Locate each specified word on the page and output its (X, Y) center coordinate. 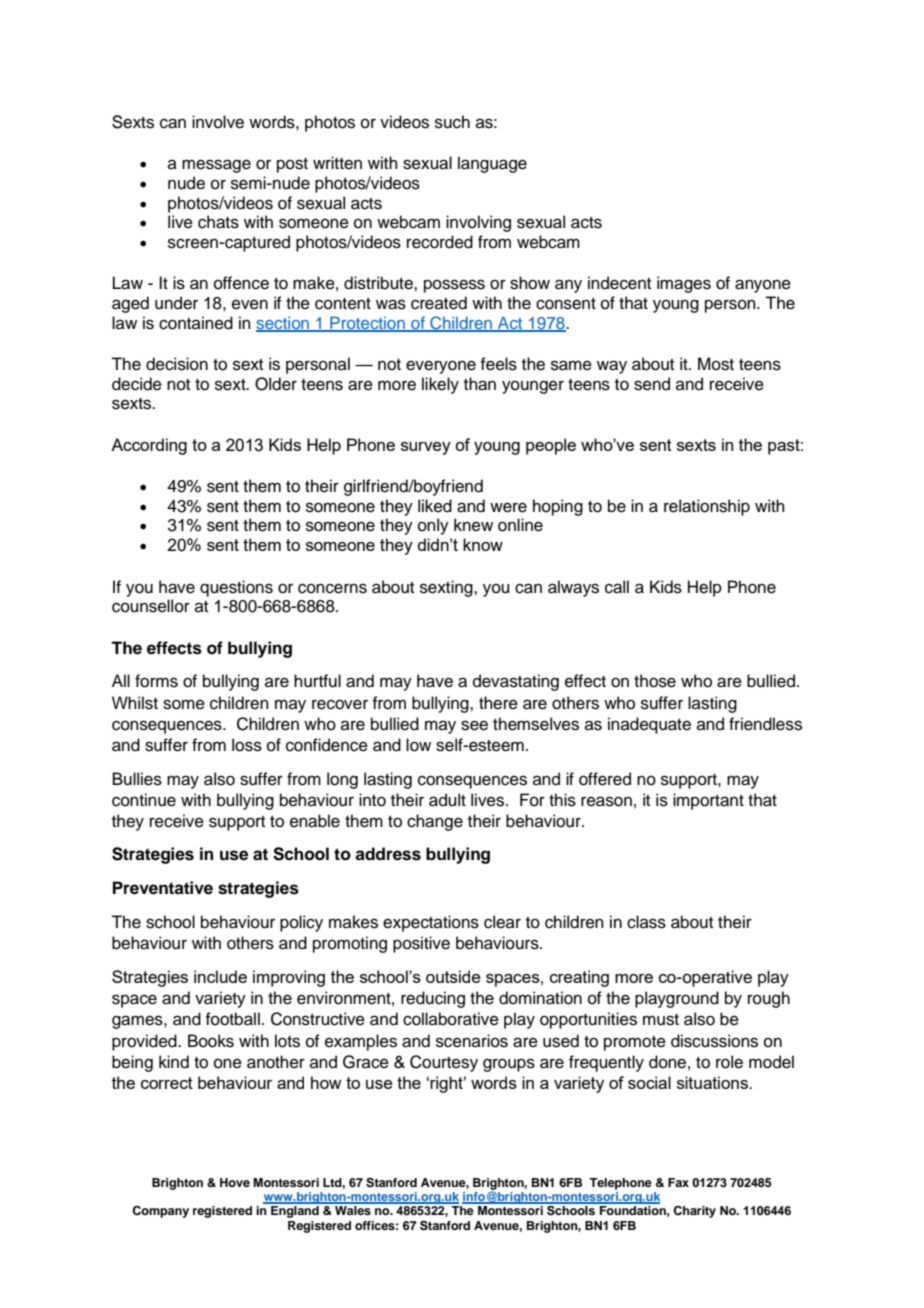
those (655, 681)
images (684, 284)
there (498, 703)
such (452, 122)
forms (156, 681)
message (216, 166)
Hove (235, 1182)
